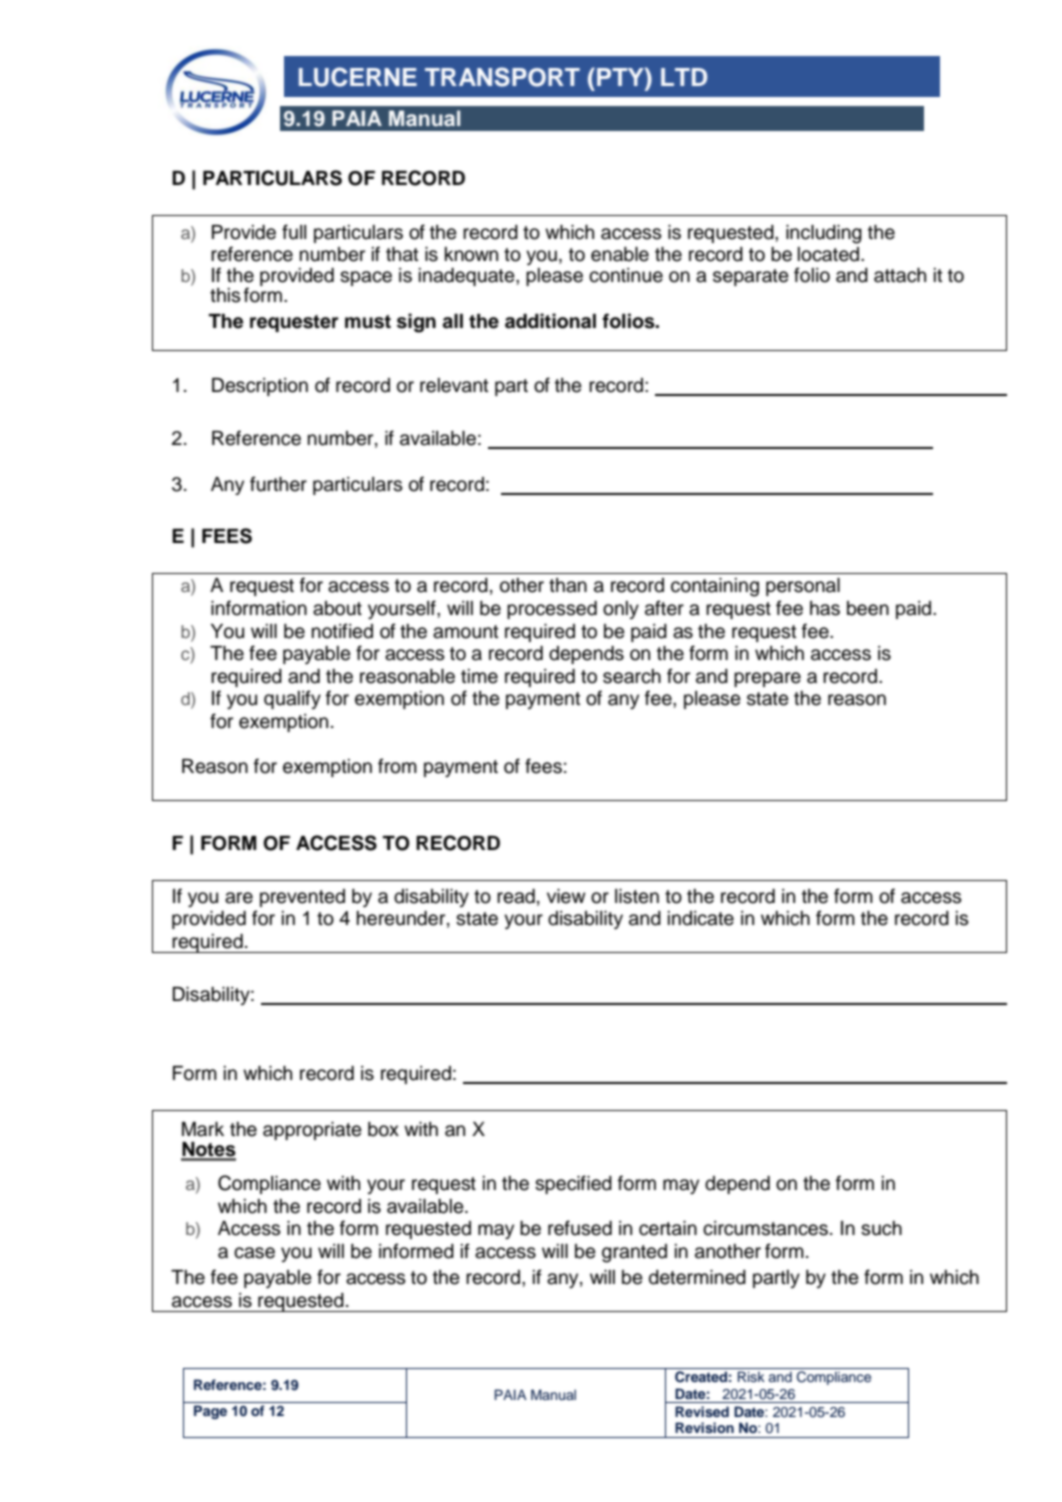 The height and width of the screenshot is (1502, 1062). What do you see at coordinates (278, 484) in the screenshot?
I see `further` at bounding box center [278, 484].
